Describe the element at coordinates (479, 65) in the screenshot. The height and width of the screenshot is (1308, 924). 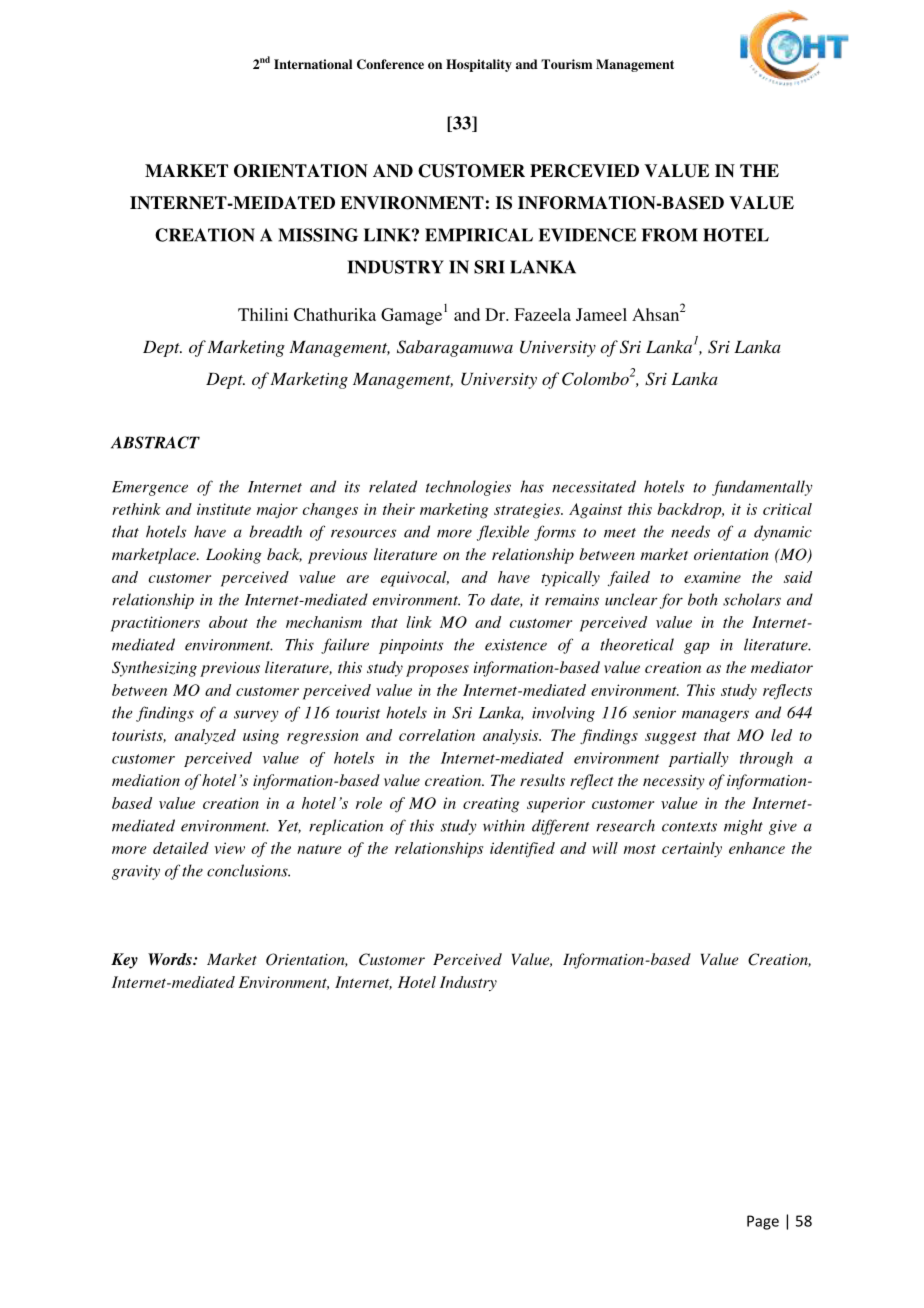
I see `Hospitality` at that location.
